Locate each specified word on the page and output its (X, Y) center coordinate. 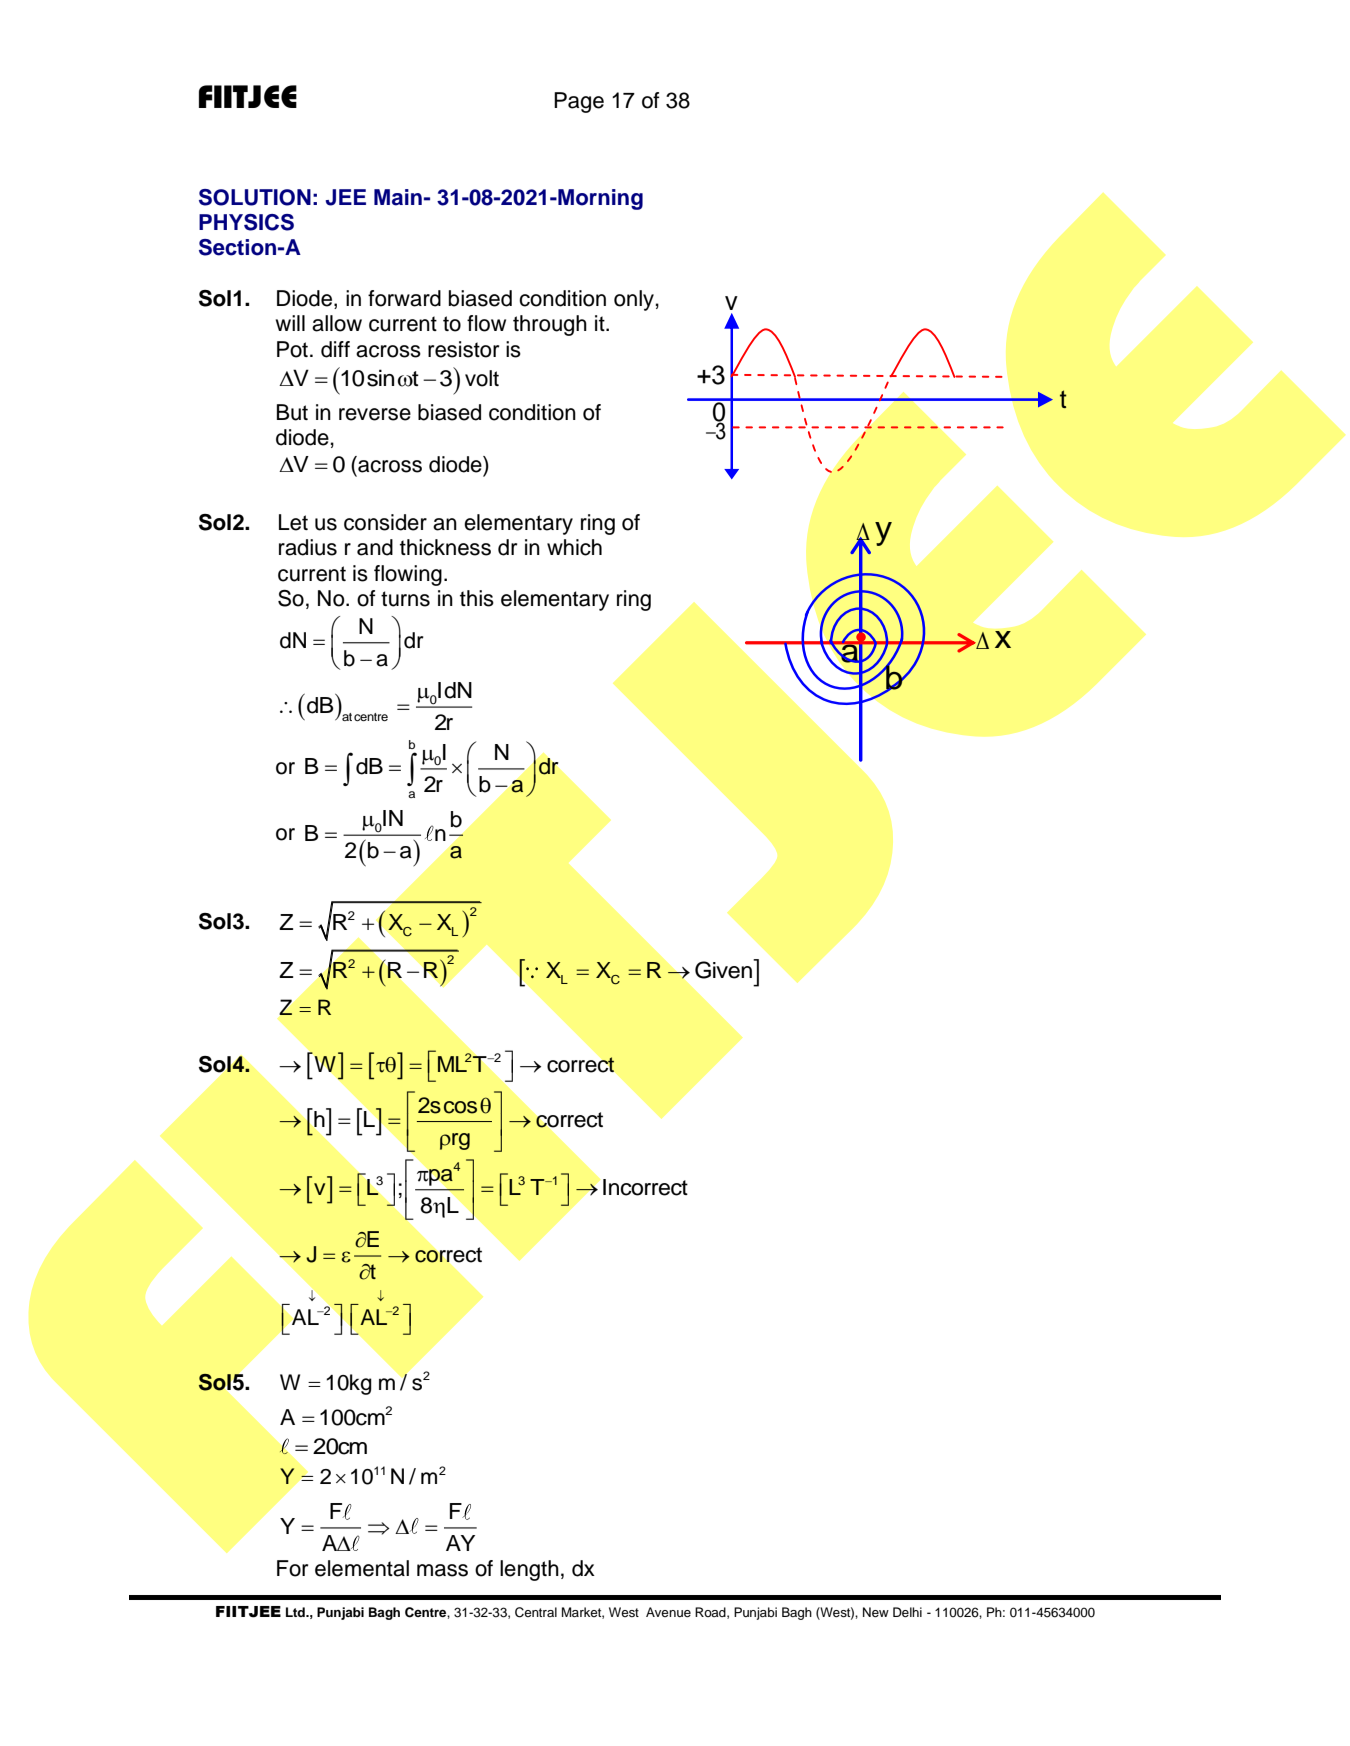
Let (293, 522)
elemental (362, 1568)
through (550, 325)
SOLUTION (255, 197)
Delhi (907, 1612)
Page (579, 102)
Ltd (296, 1612)
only (634, 300)
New (876, 1612)
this (477, 598)
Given (724, 969)
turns (405, 599)
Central (536, 1612)
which (574, 547)
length (529, 1570)
